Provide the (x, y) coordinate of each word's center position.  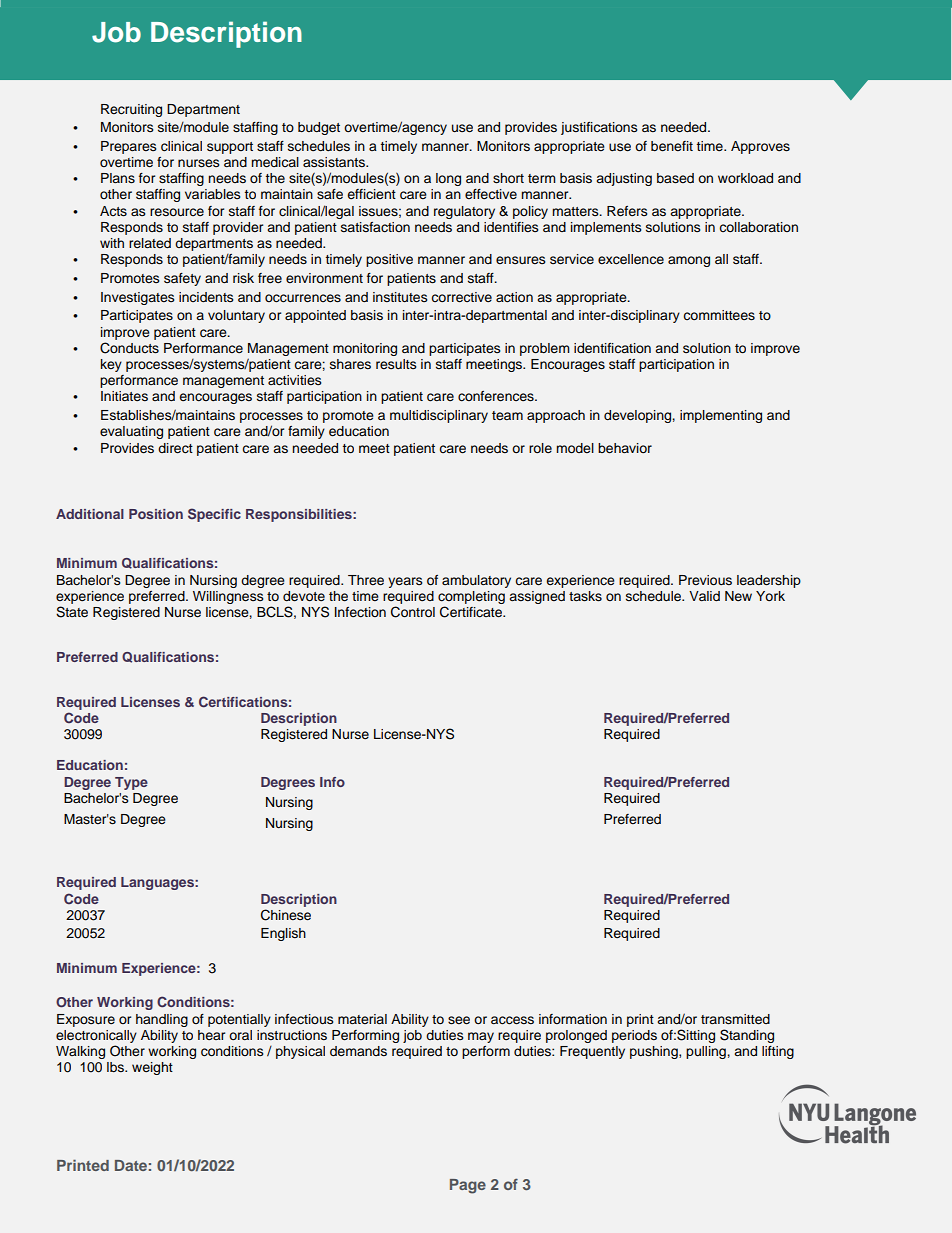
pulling (707, 1052)
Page (468, 1186)
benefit (672, 146)
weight (152, 1068)
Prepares (129, 147)
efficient (371, 194)
